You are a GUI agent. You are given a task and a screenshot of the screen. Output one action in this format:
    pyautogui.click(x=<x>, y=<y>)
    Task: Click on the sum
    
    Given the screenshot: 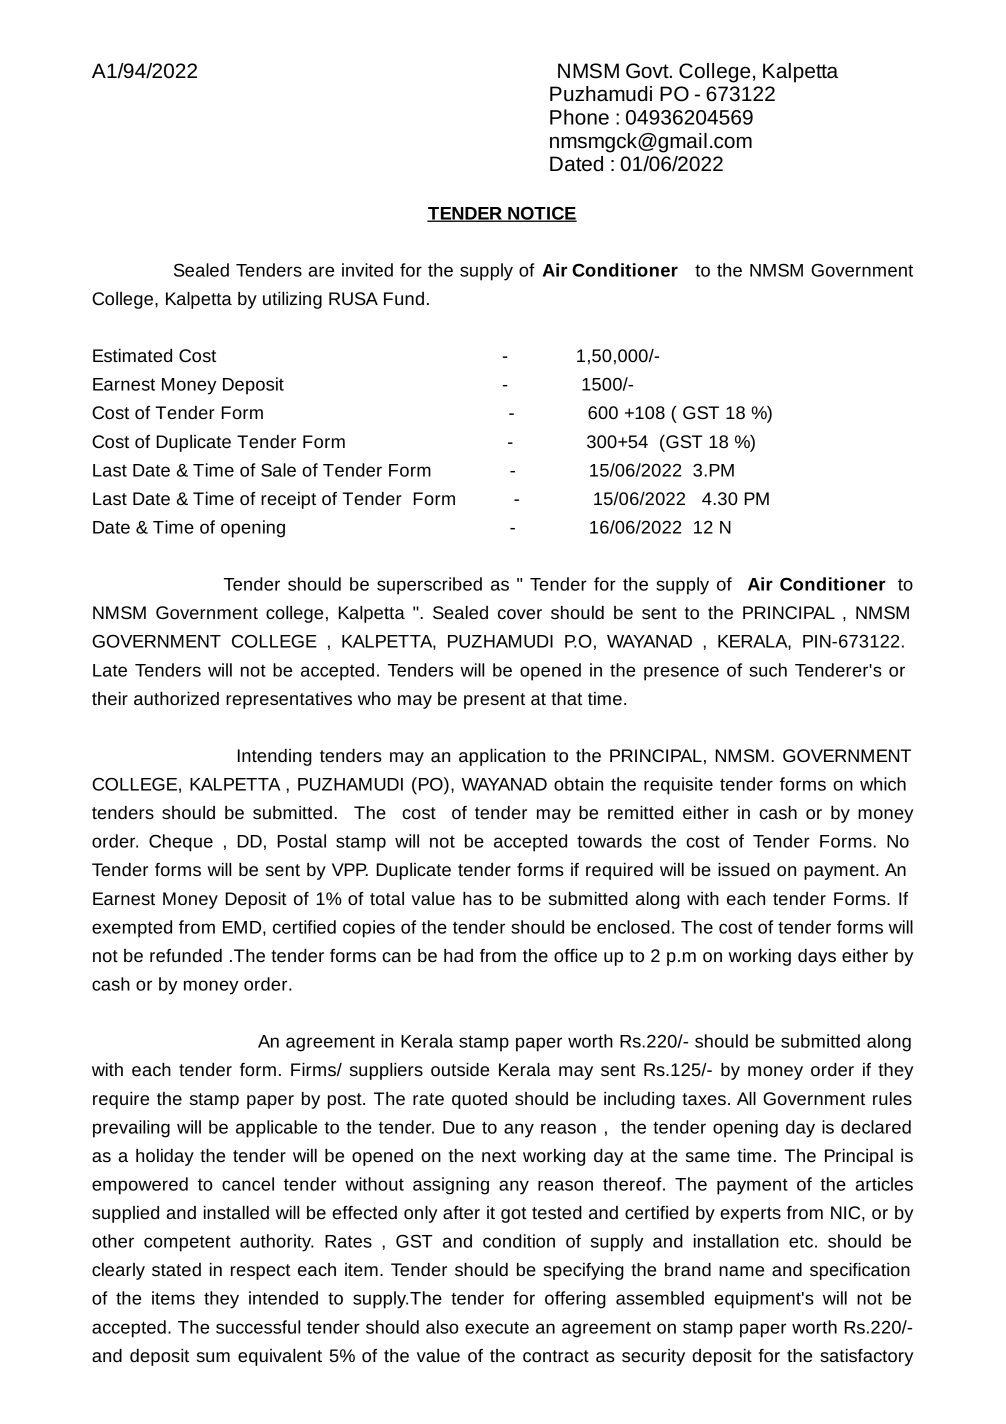 What is the action you would take?
    pyautogui.click(x=213, y=1357)
